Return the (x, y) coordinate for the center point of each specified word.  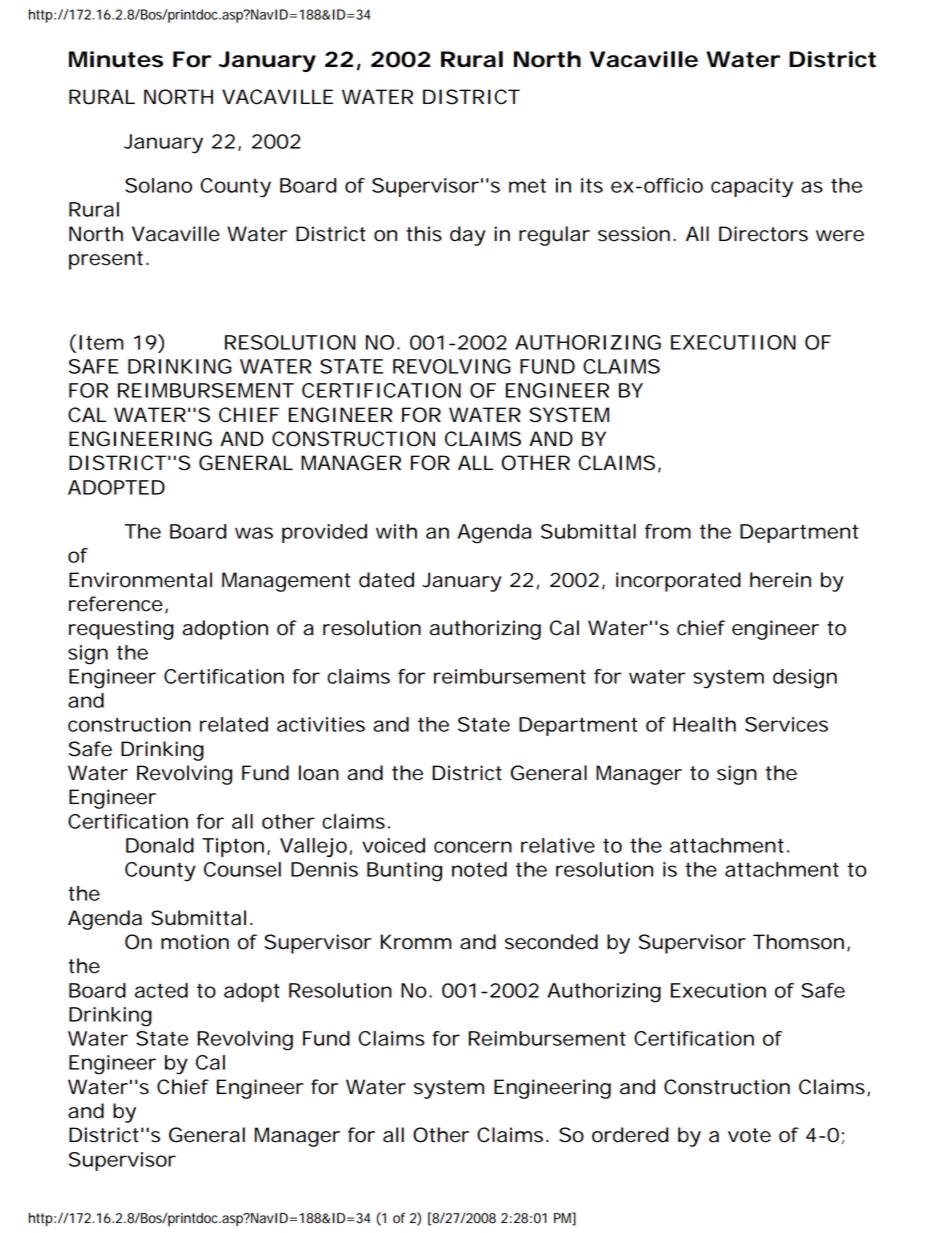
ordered (630, 1135)
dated (386, 580)
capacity (752, 188)
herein (780, 580)
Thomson (798, 942)
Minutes (116, 59)
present (106, 260)
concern (473, 847)
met (527, 185)
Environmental (140, 580)
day (468, 236)
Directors (763, 234)
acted (161, 990)
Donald (160, 845)
